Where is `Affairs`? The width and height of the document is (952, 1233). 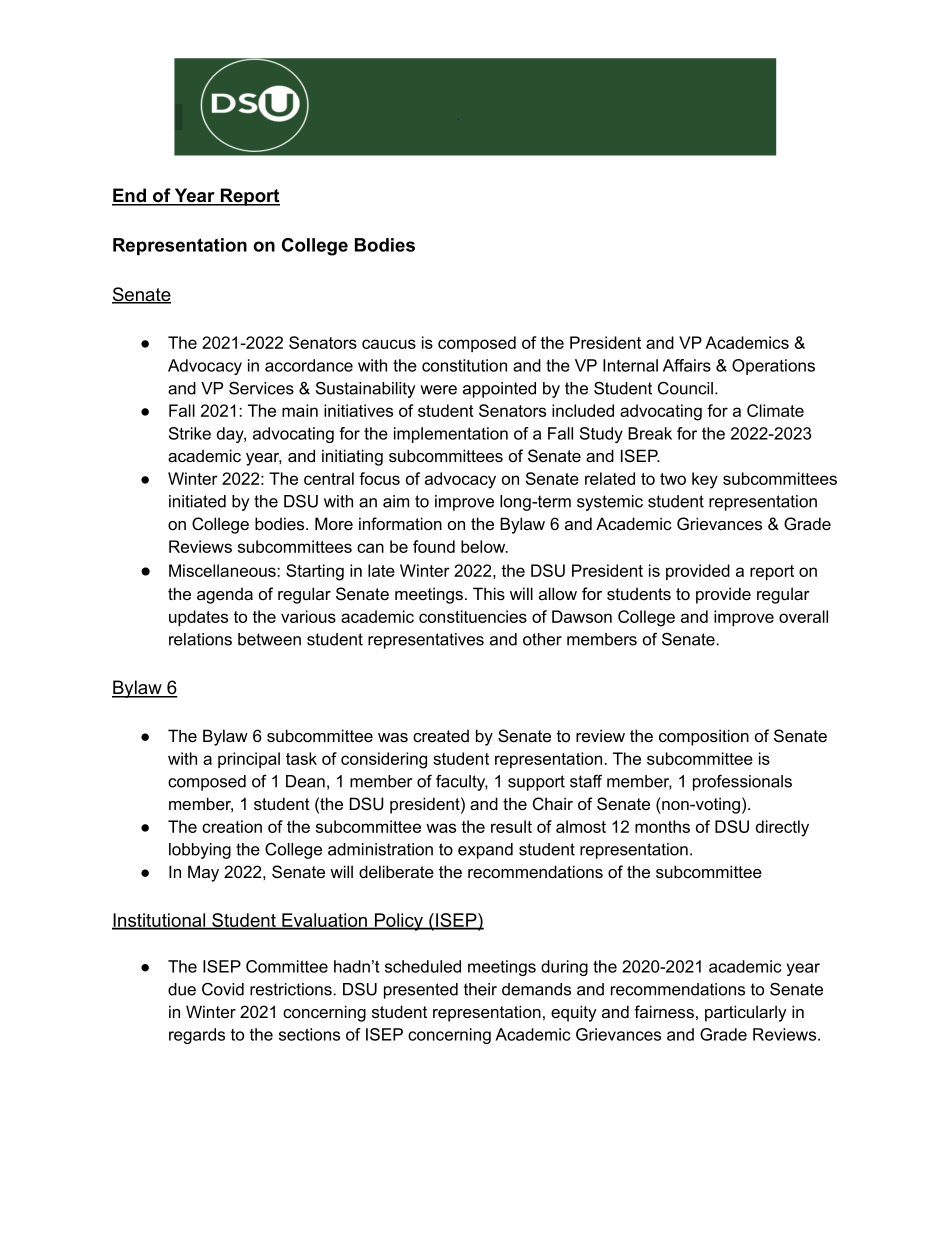
Affairs is located at coordinates (687, 365).
